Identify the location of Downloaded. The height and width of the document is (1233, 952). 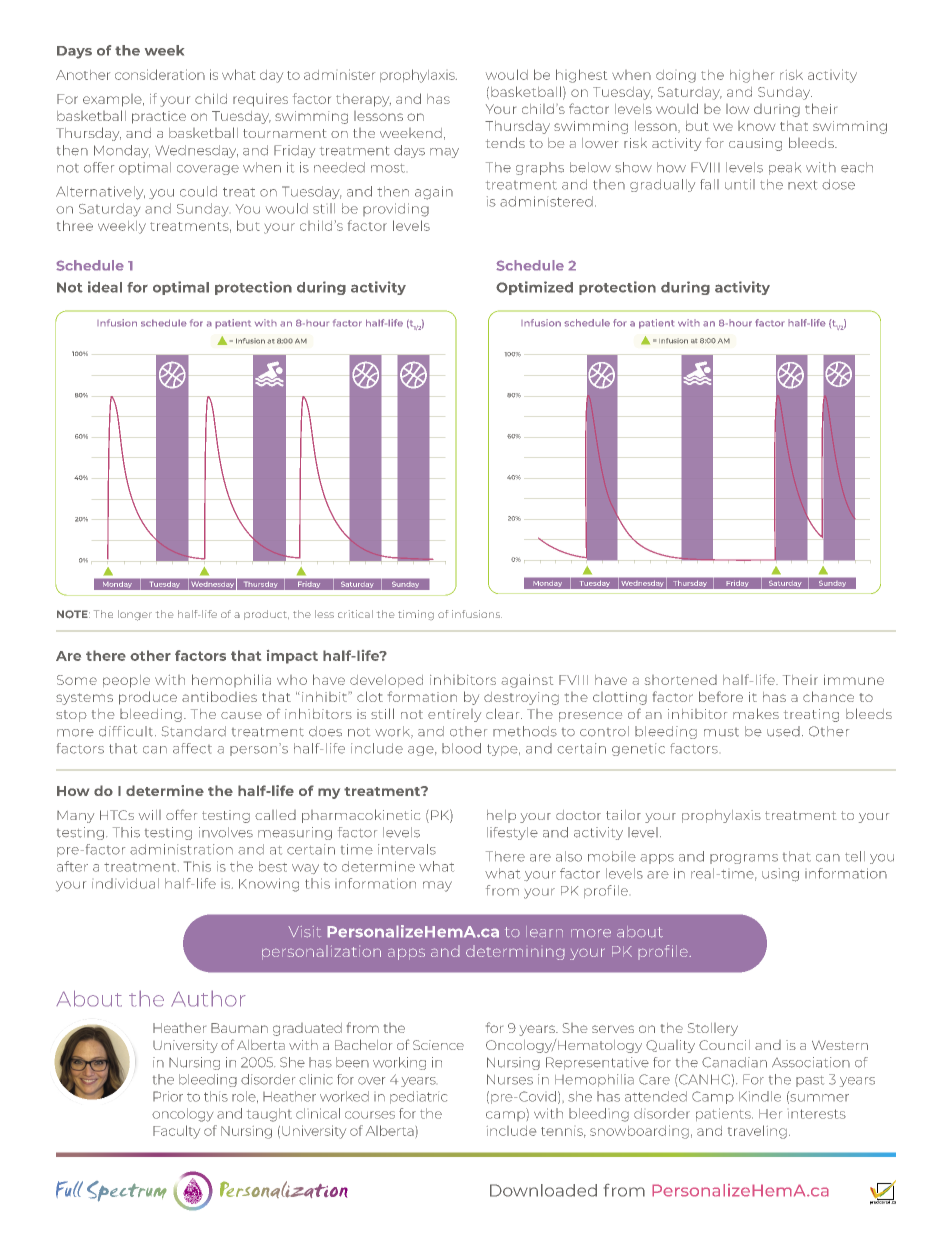
(543, 1190).
